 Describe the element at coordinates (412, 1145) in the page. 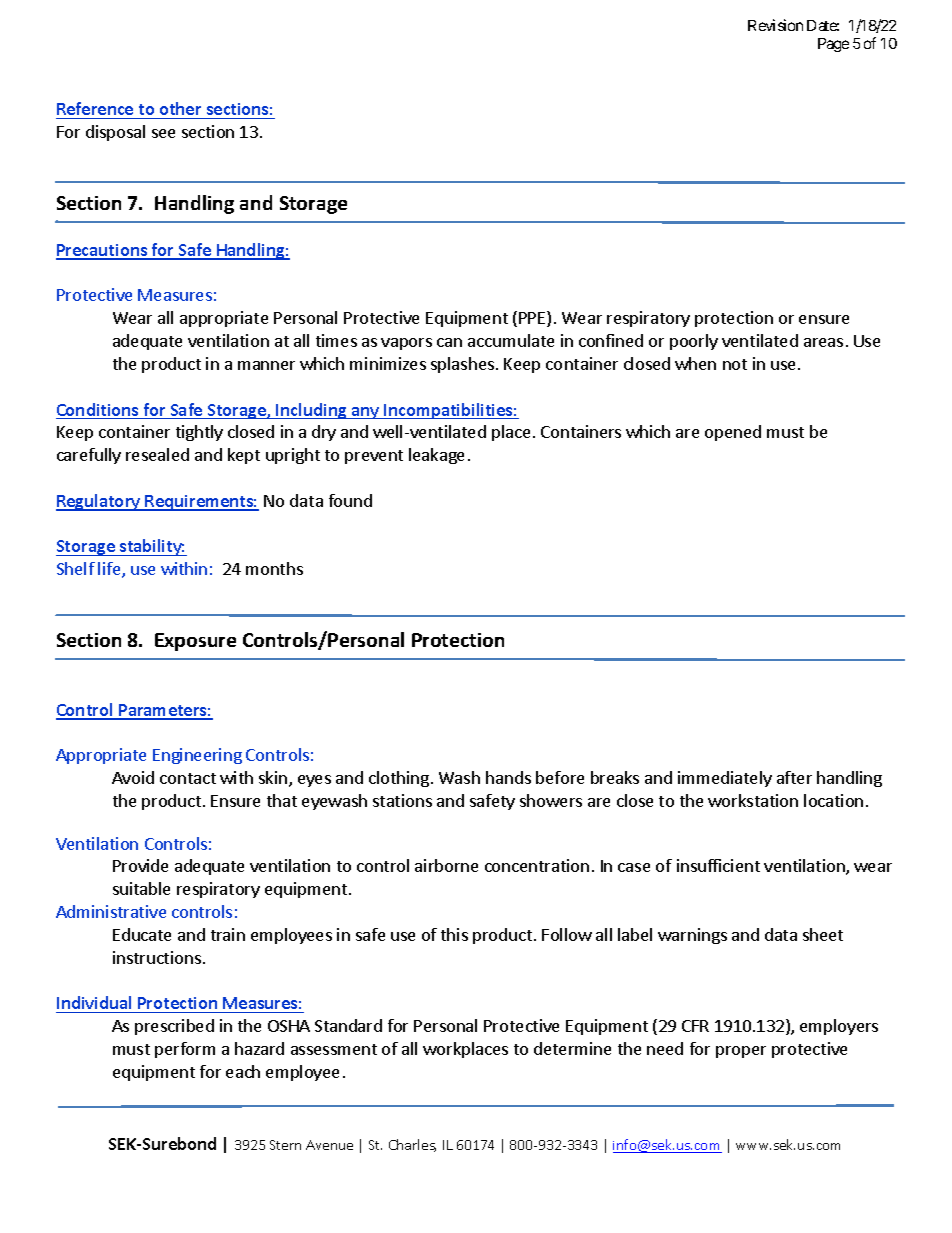

I see `Charles` at that location.
